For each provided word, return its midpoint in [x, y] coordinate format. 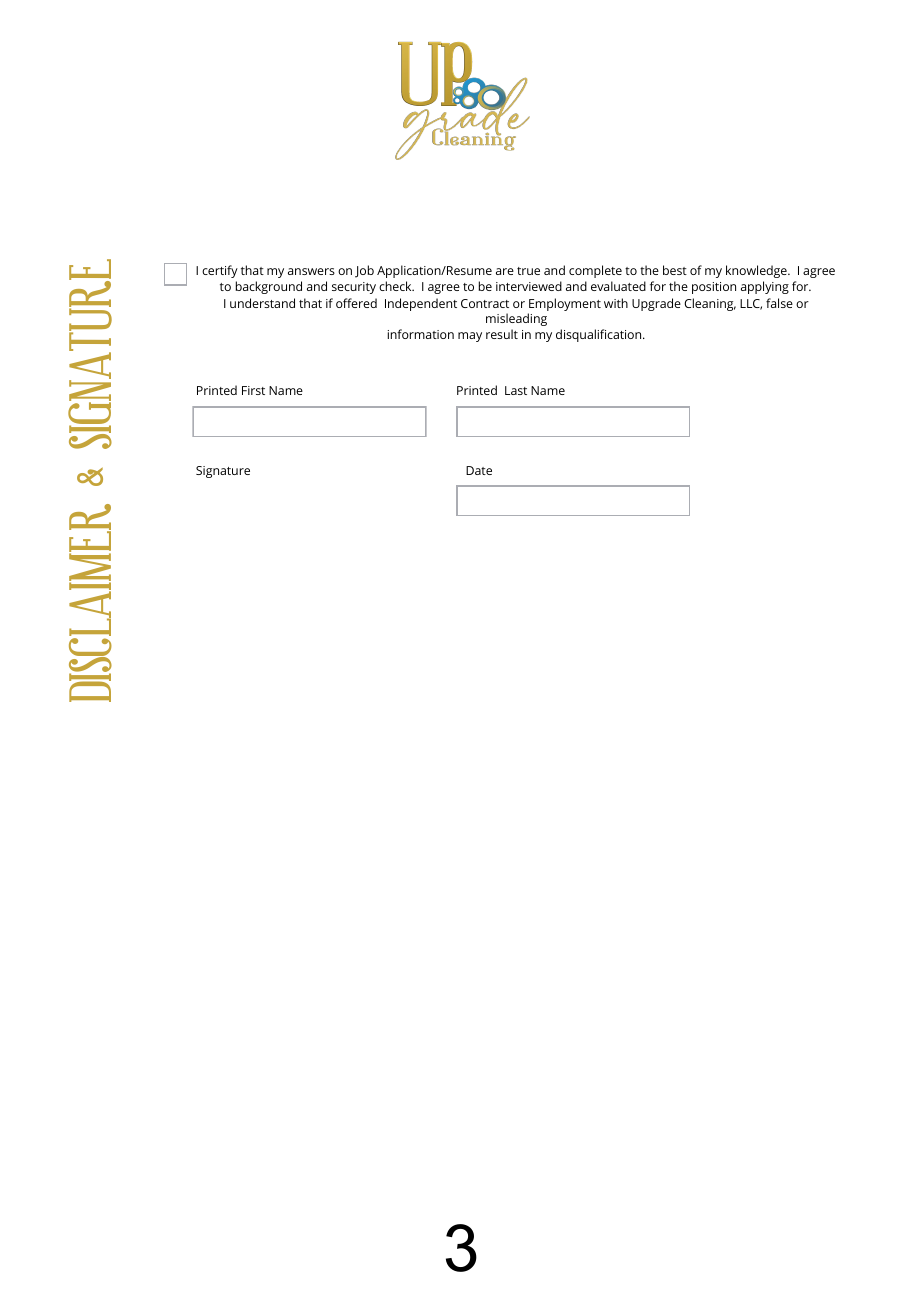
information [421, 334]
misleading [516, 319]
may [470, 337]
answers [311, 271]
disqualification [600, 335]
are [505, 271]
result [502, 334]
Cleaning [710, 304]
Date [479, 470]
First [253, 390]
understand [262, 303]
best [675, 270]
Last [516, 390]
